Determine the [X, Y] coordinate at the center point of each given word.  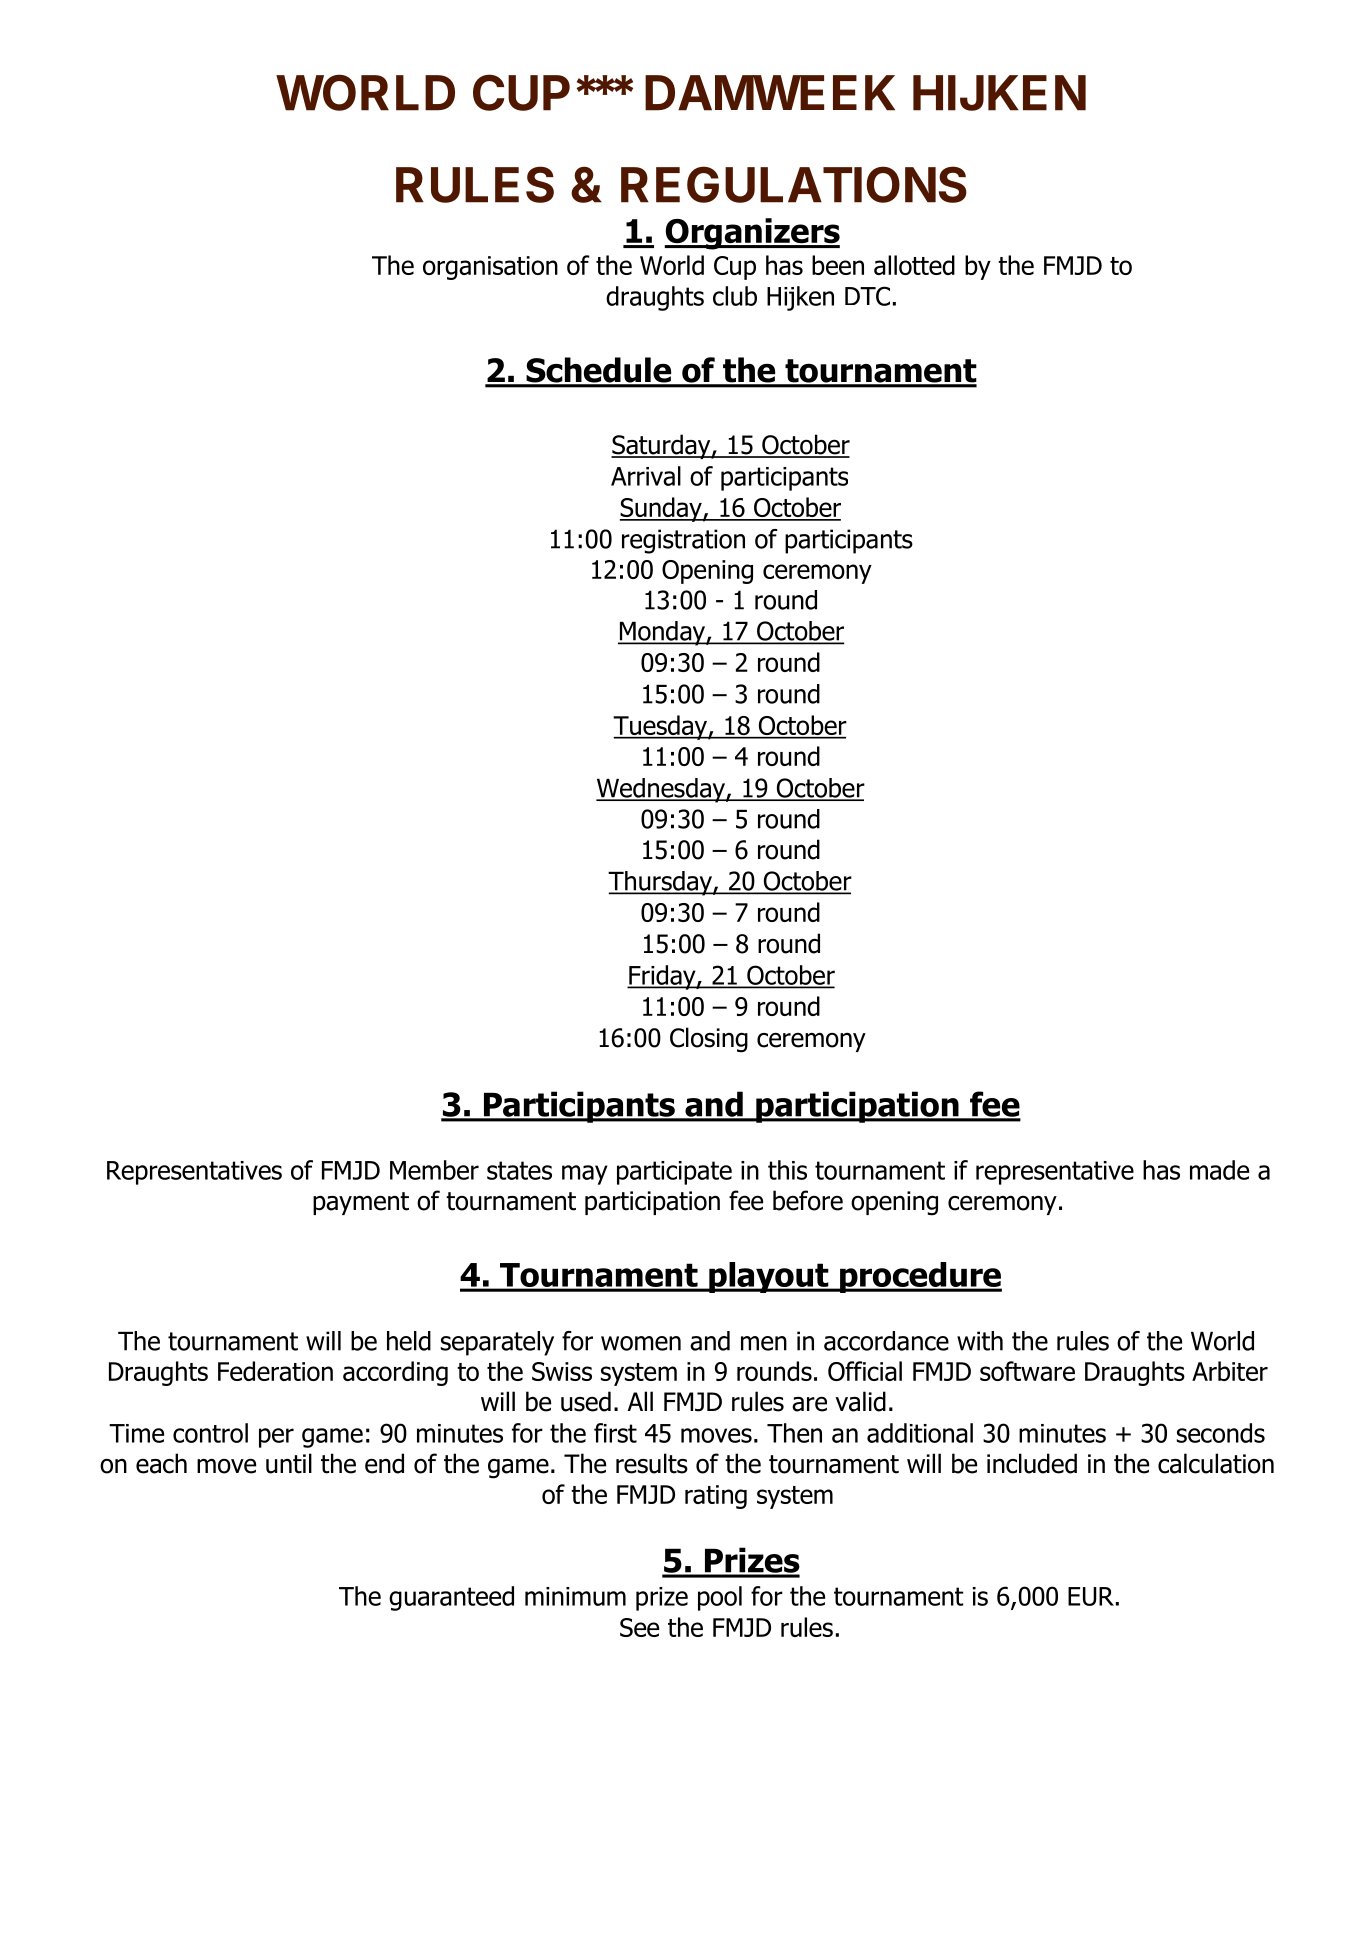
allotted [914, 265]
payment [361, 1203]
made [1219, 1170]
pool [720, 1598]
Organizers [752, 234]
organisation [490, 268]
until [289, 1463]
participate [674, 1173]
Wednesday [661, 790]
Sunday [662, 509]
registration [683, 541]
